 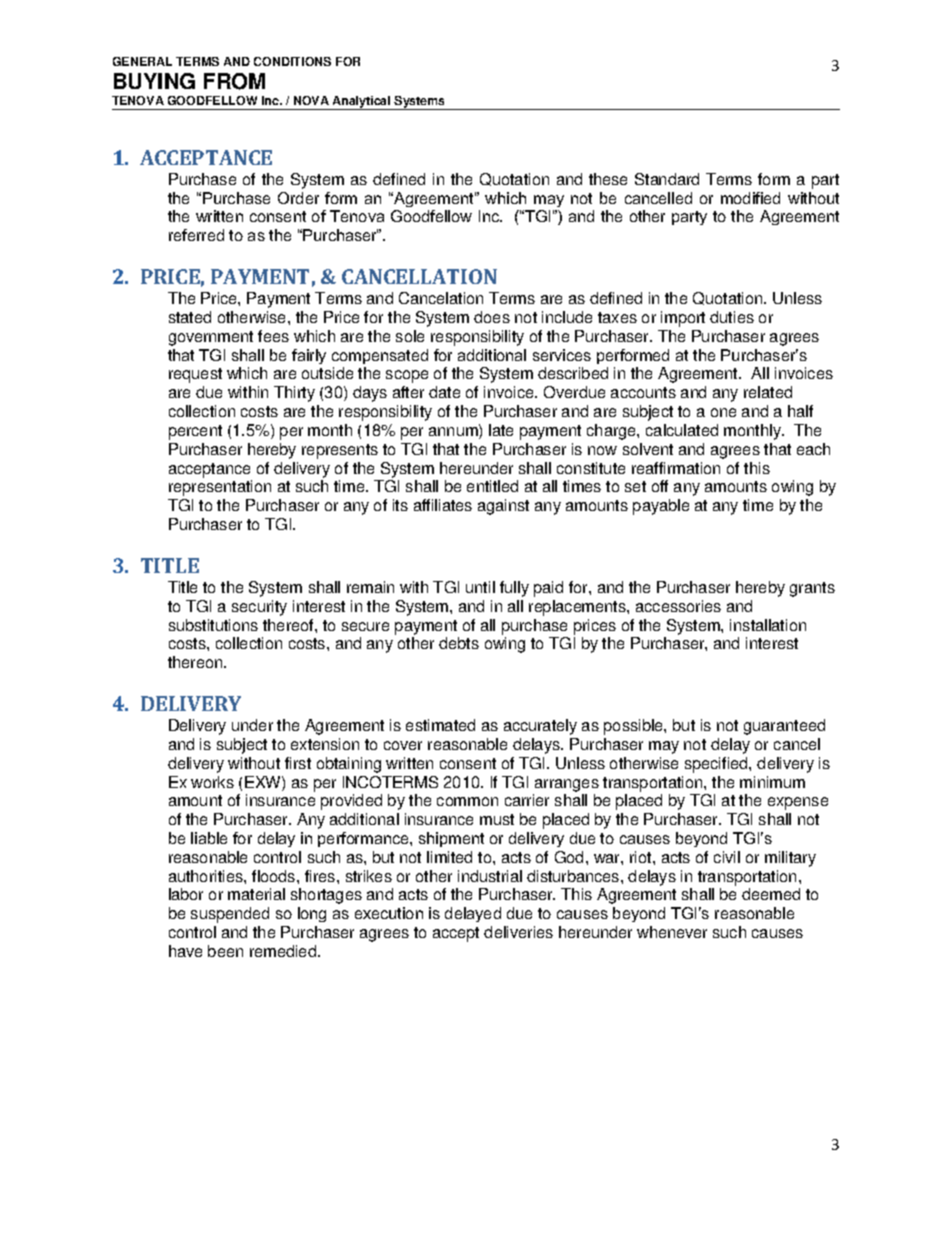 I want to click on thereon, so click(x=196, y=662).
